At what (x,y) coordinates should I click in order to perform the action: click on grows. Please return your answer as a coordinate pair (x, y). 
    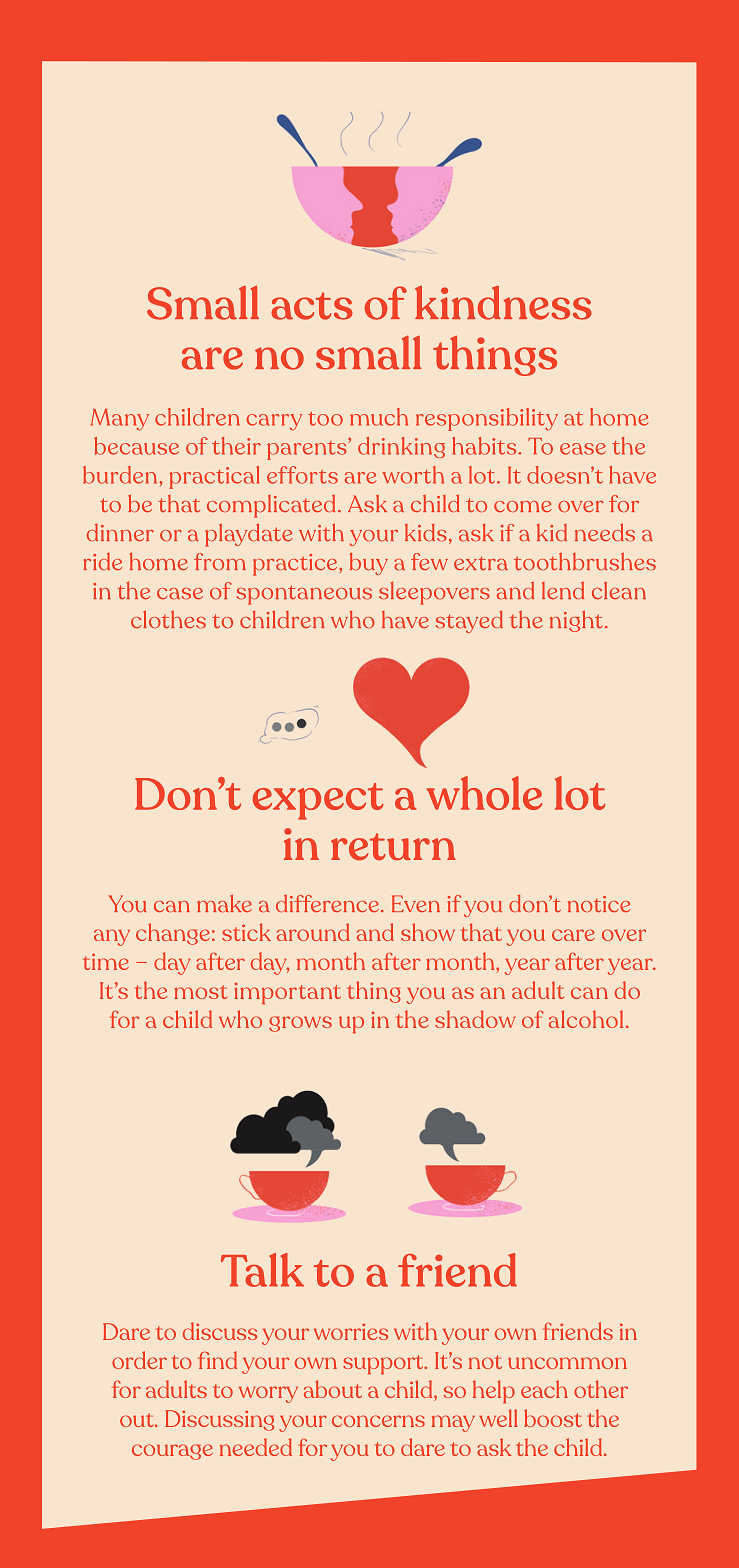
    Looking at the image, I should click on (300, 1024).
